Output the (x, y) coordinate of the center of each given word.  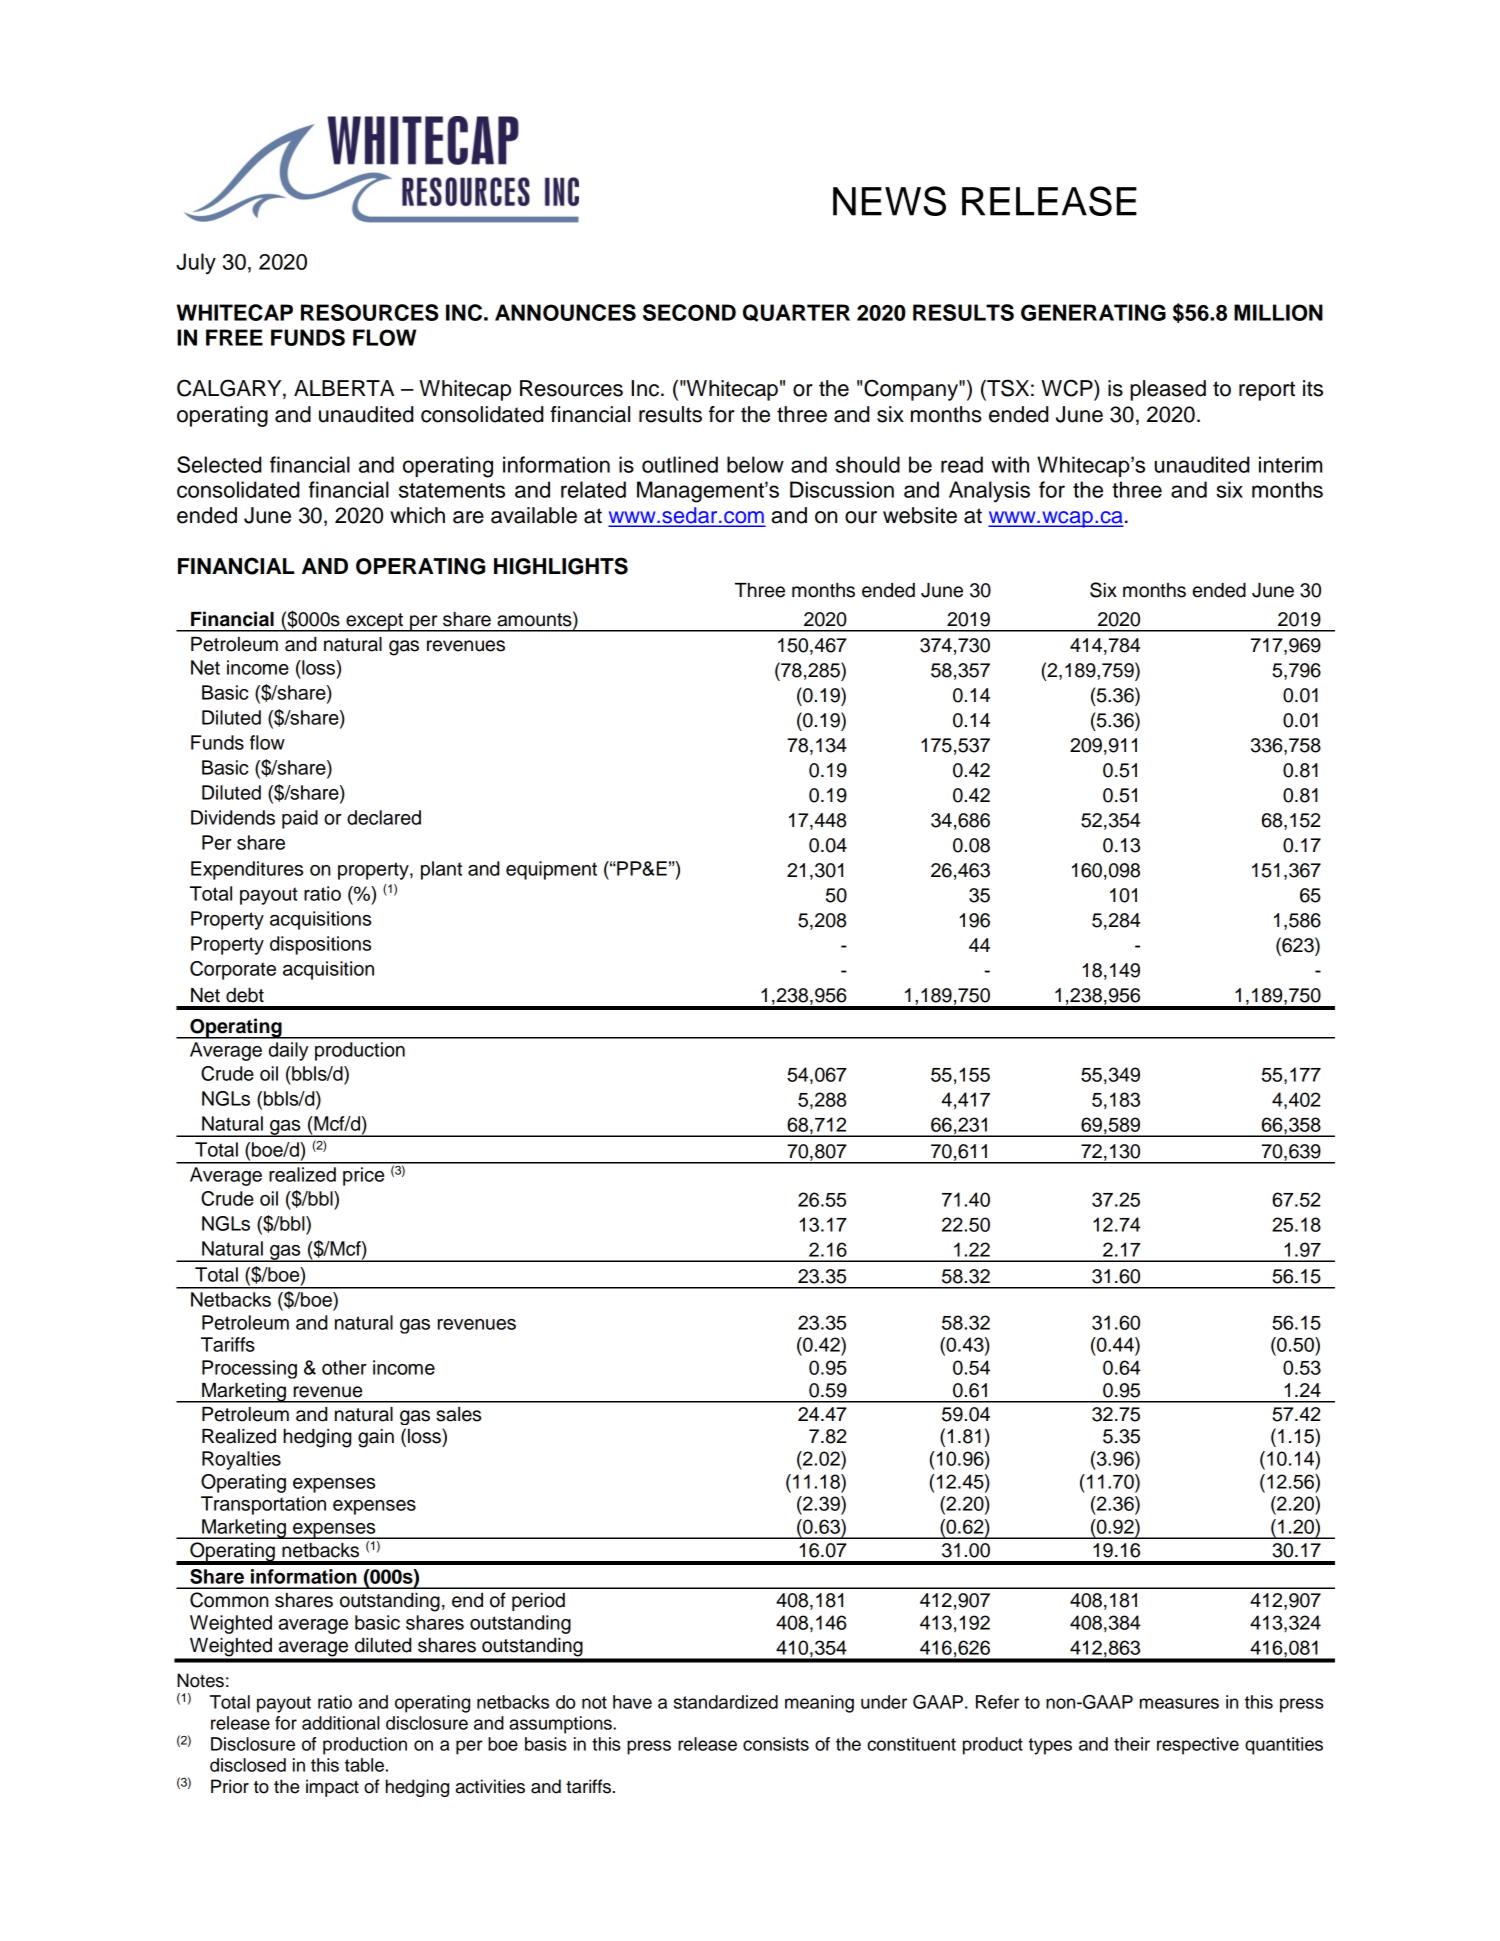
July (196, 263)
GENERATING (1093, 312)
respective (1198, 1746)
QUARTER (796, 313)
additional (341, 1723)
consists (776, 1744)
